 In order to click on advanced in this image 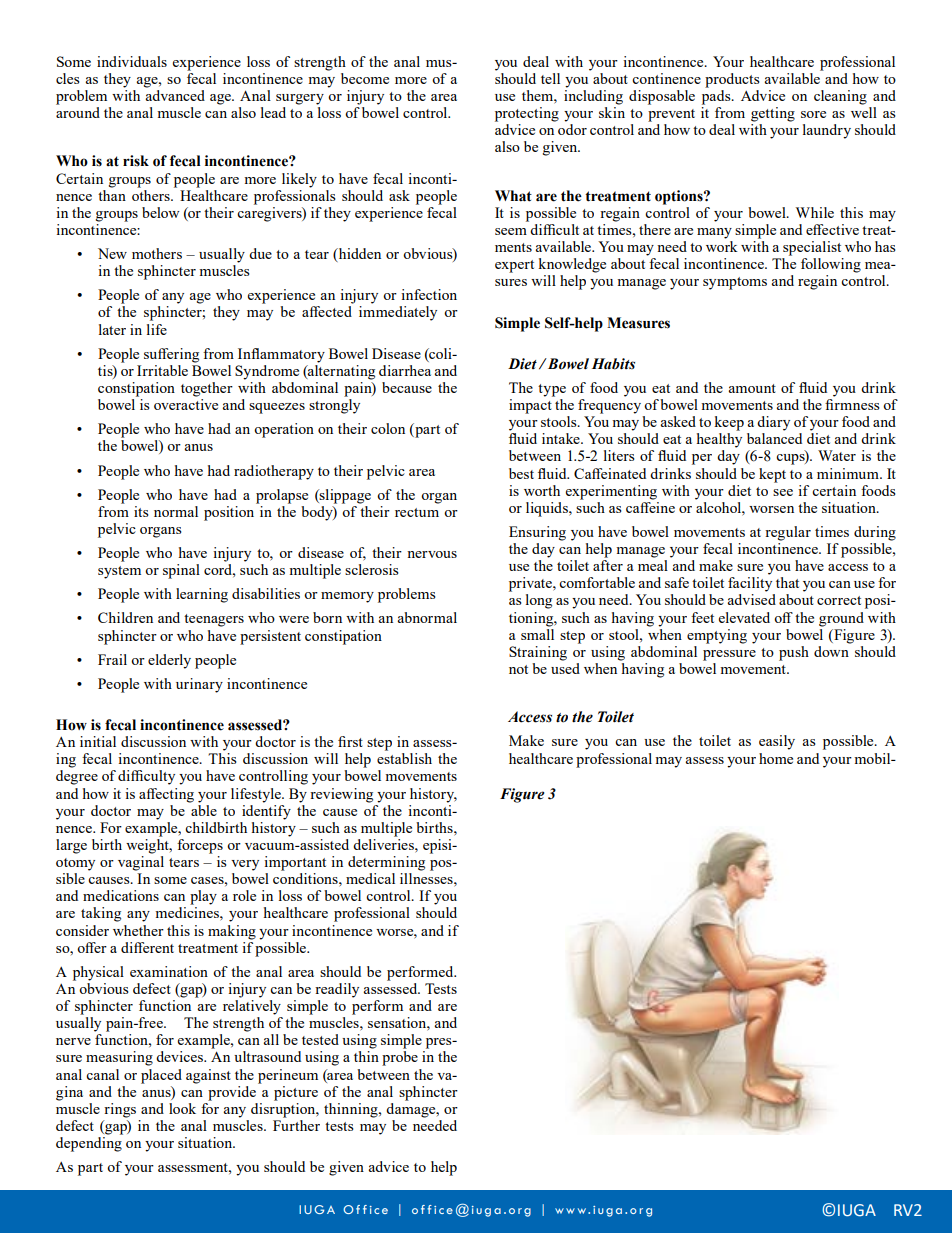, I will do `click(175, 95)`.
